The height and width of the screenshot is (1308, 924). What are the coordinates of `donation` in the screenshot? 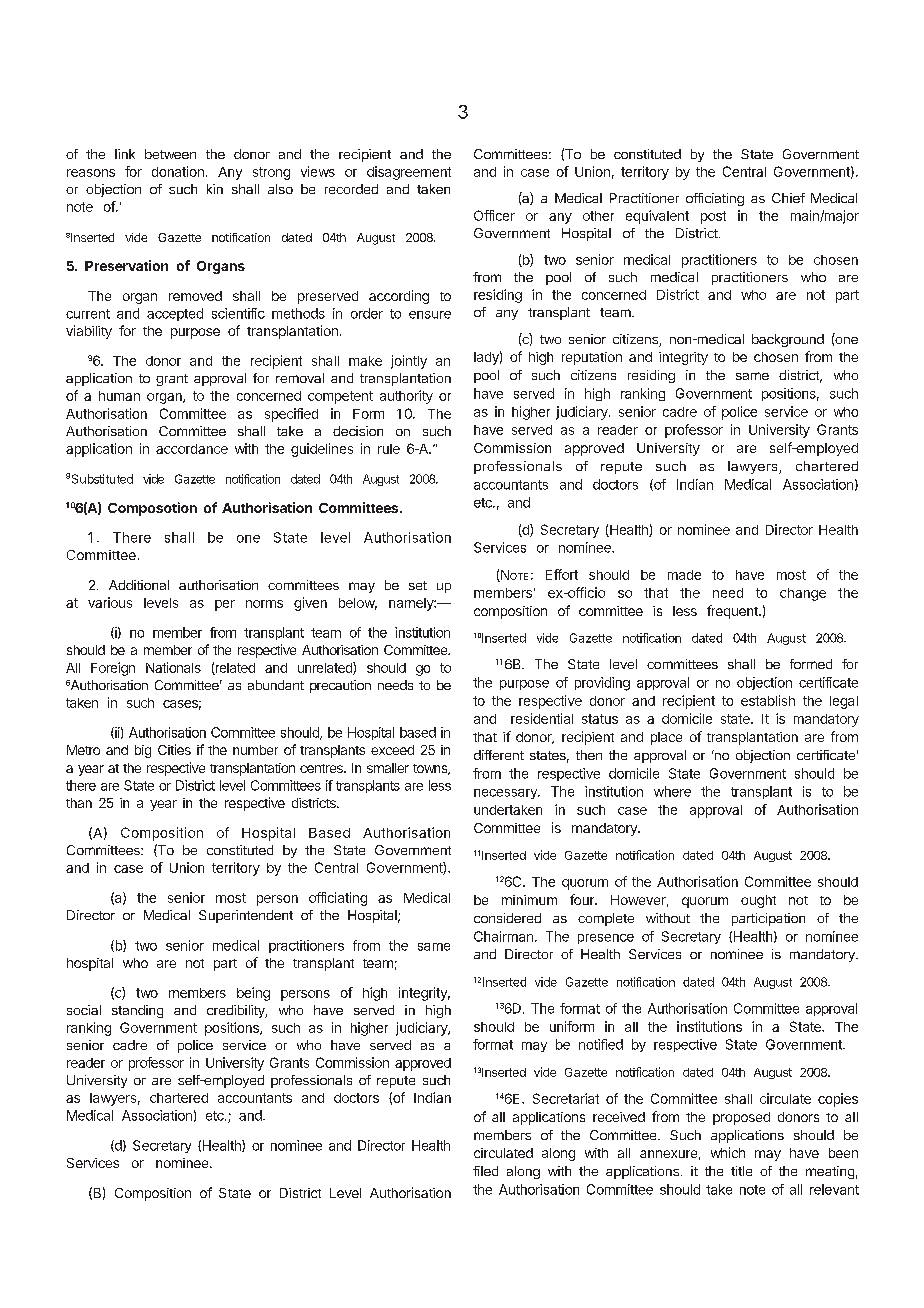 It's located at (178, 171).
